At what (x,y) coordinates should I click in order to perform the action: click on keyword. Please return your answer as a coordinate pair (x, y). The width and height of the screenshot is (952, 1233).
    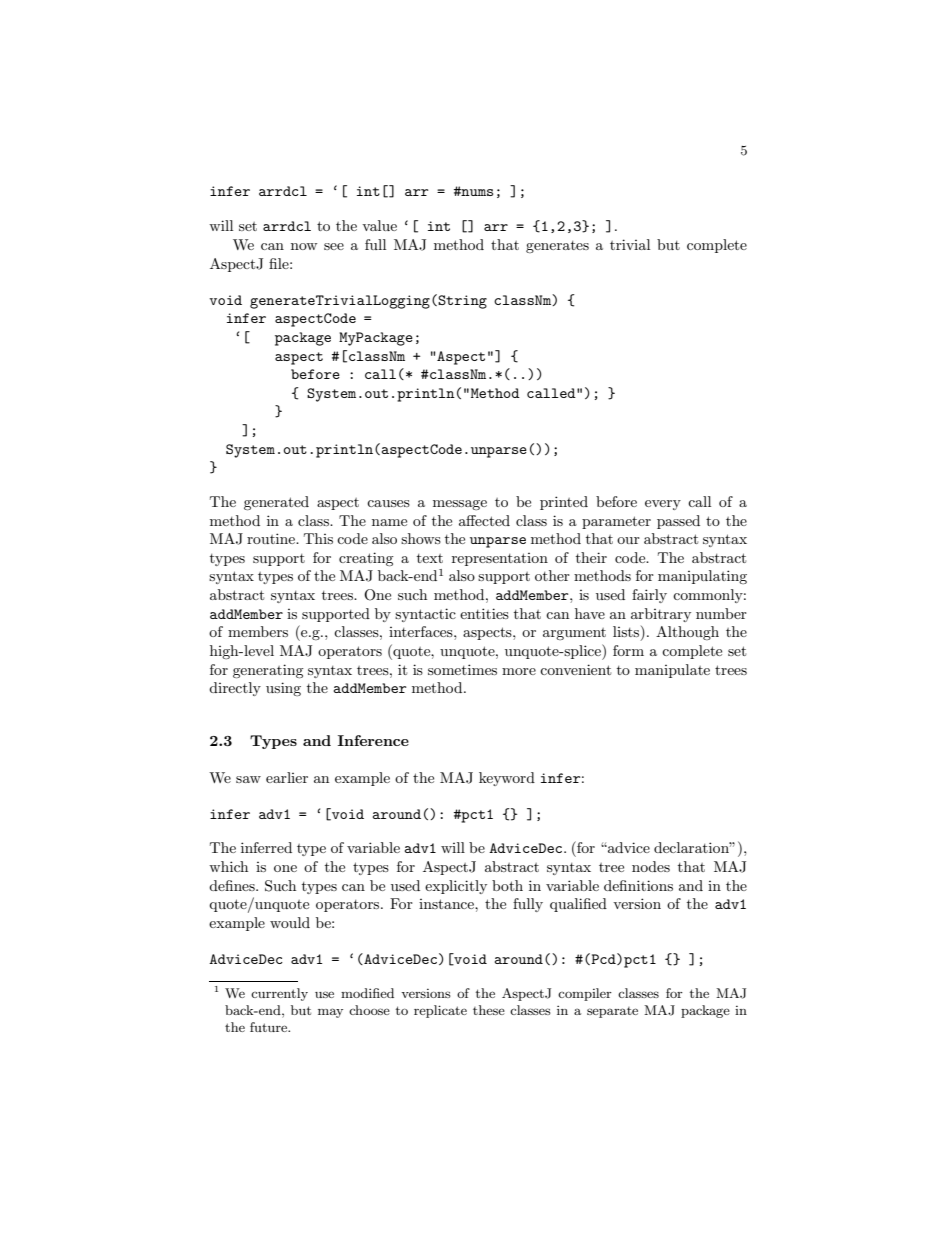
    Looking at the image, I should click on (507, 779).
